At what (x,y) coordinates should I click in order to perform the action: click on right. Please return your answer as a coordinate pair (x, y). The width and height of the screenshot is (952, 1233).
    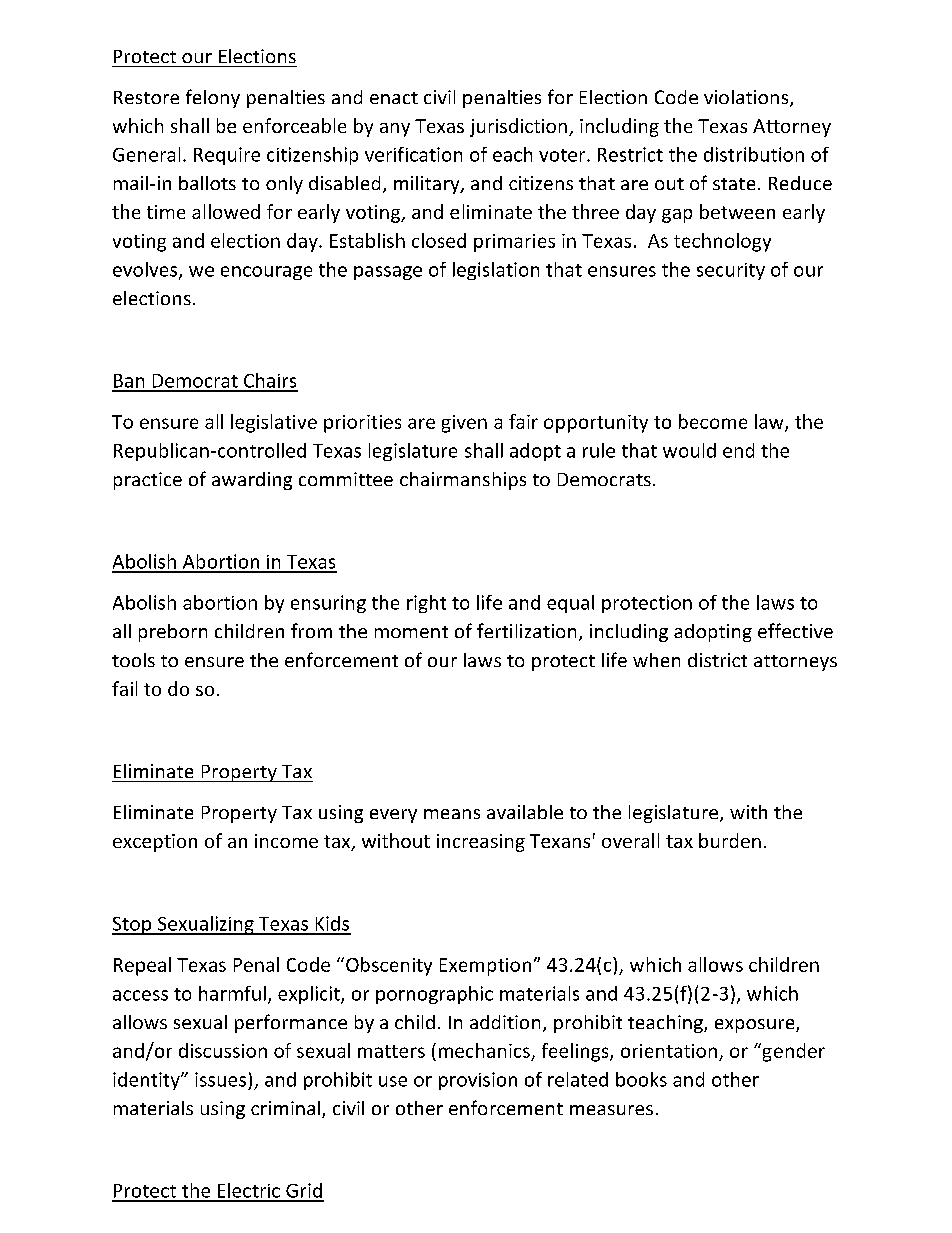
    Looking at the image, I should click on (426, 604).
